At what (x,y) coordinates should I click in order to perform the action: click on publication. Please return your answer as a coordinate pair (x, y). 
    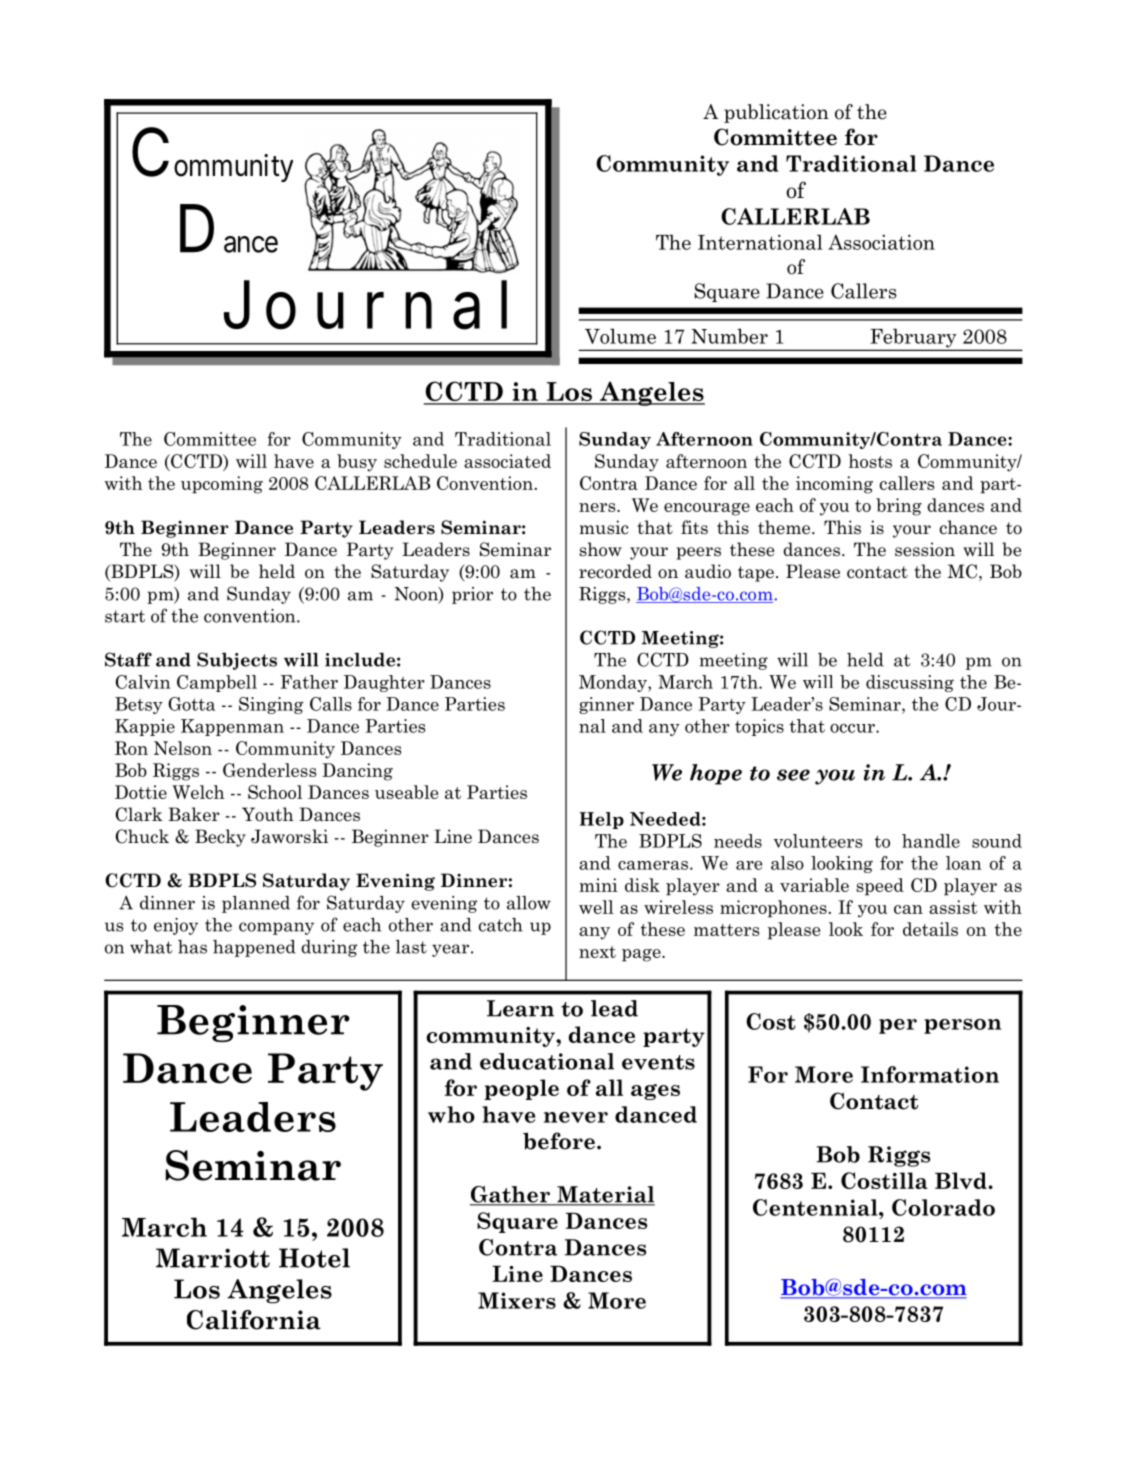
    Looking at the image, I should click on (776, 113).
